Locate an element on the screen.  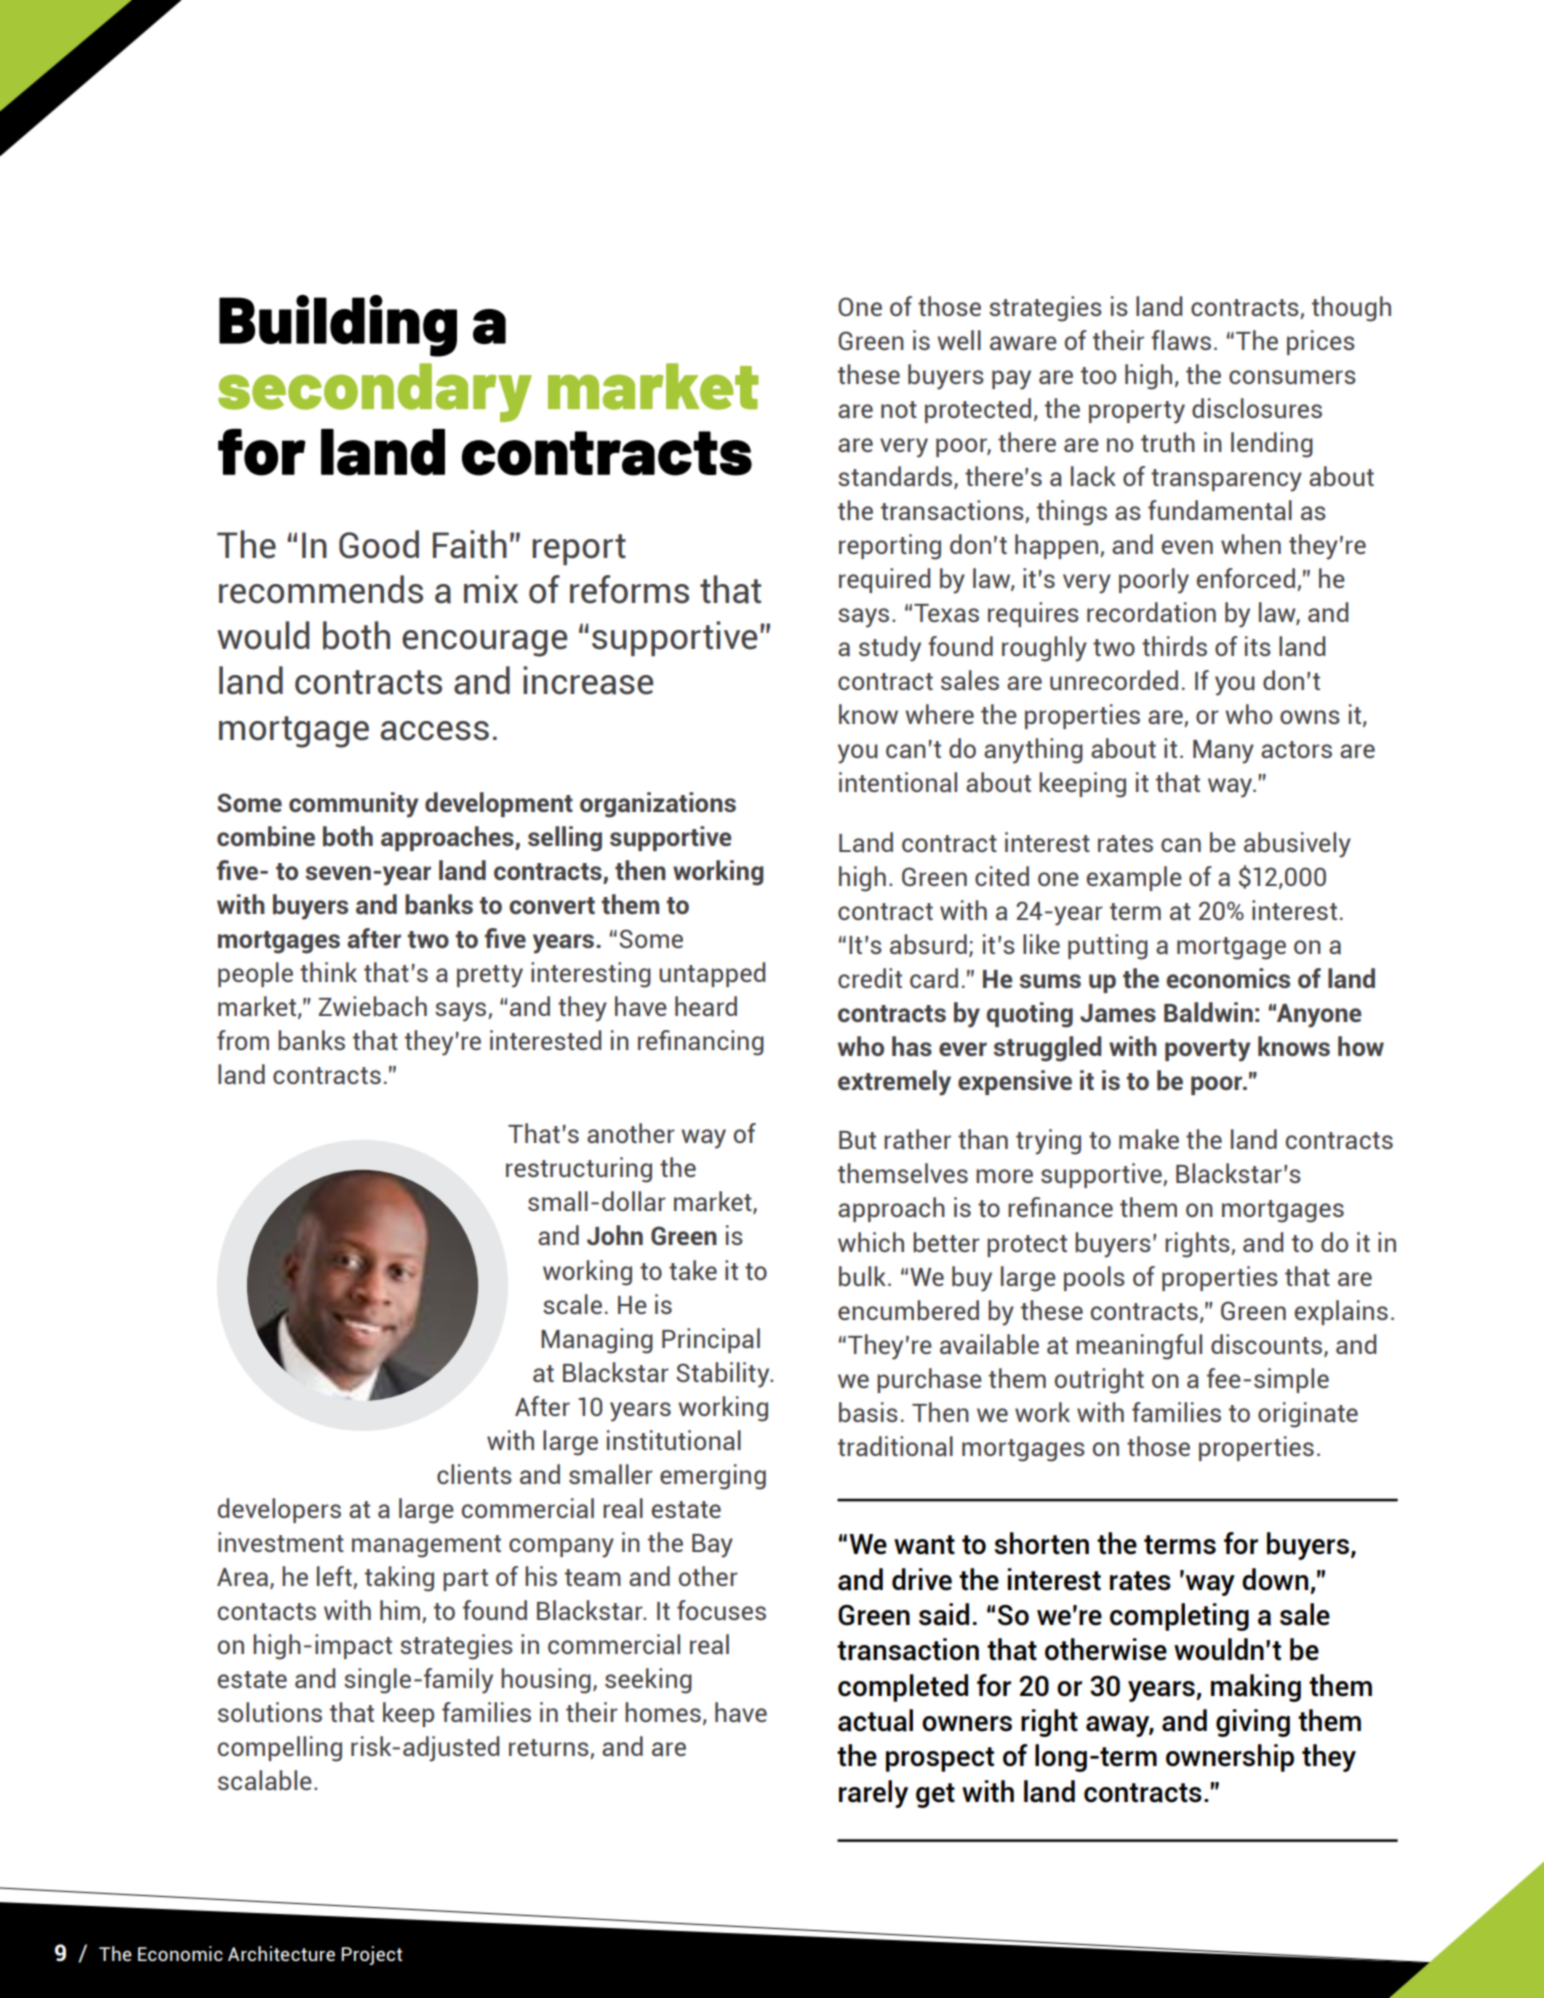
Project is located at coordinates (372, 1955).
